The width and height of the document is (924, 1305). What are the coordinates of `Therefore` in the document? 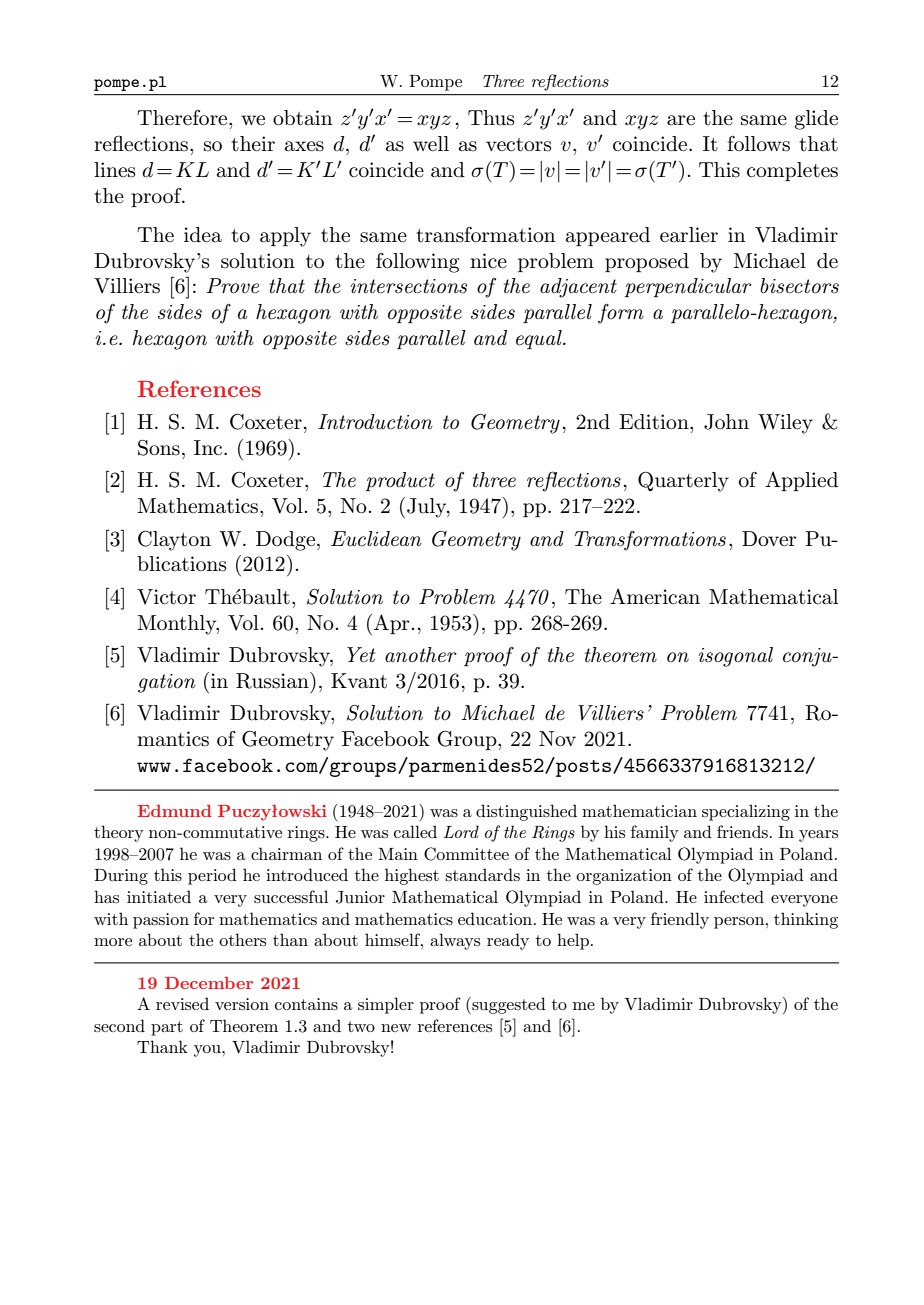 It's located at (183, 118).
